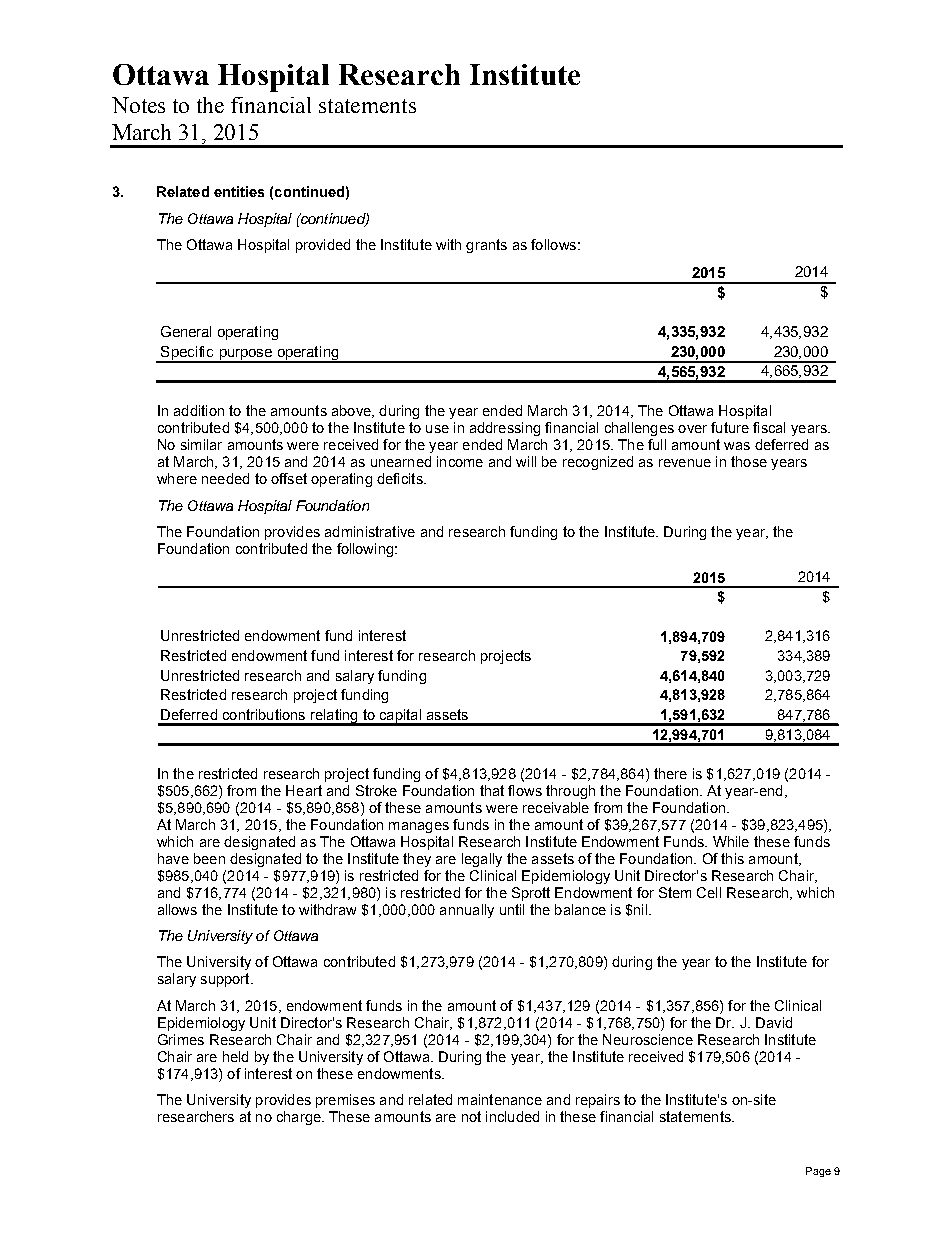  What do you see at coordinates (199, 410) in the page?
I see `addition` at bounding box center [199, 410].
